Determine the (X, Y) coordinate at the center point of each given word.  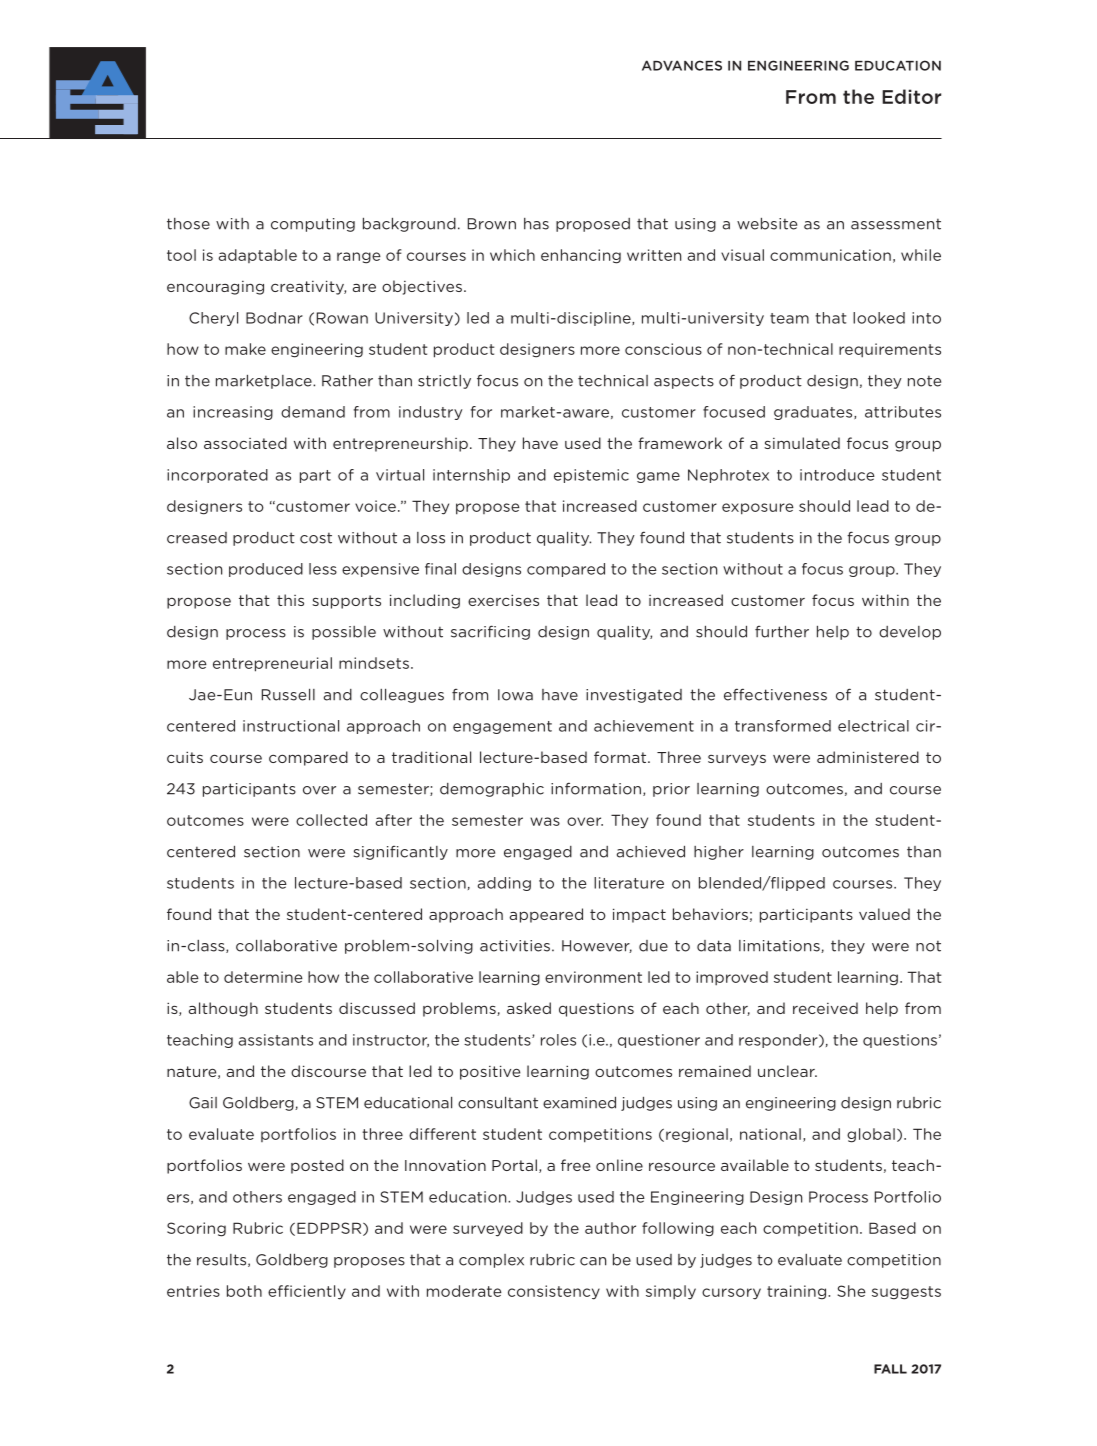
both (244, 1291)
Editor (911, 96)
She (851, 1291)
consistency (554, 1292)
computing (313, 225)
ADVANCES (682, 65)
